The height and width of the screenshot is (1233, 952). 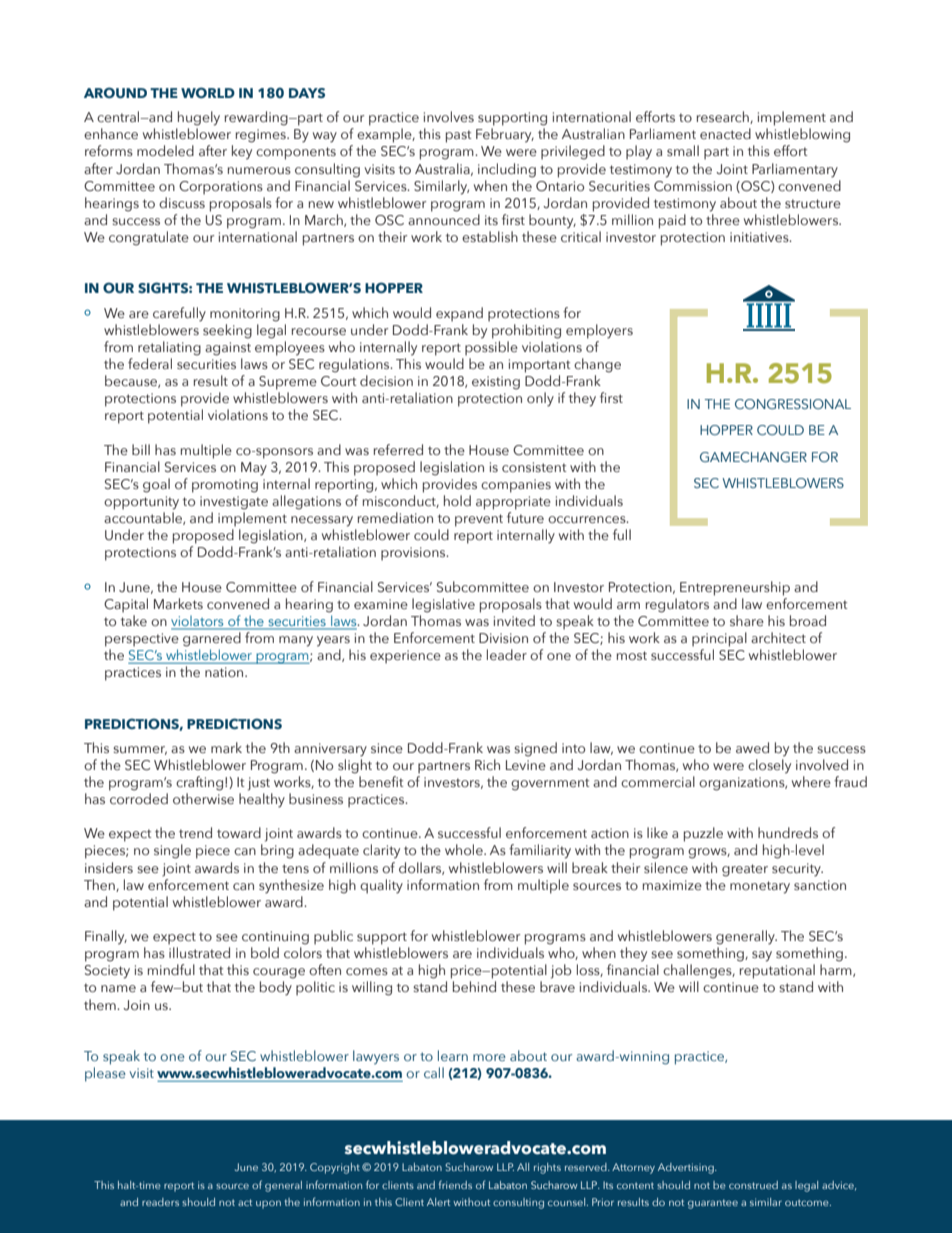 What do you see at coordinates (459, 136) in the screenshot?
I see `past` at bounding box center [459, 136].
